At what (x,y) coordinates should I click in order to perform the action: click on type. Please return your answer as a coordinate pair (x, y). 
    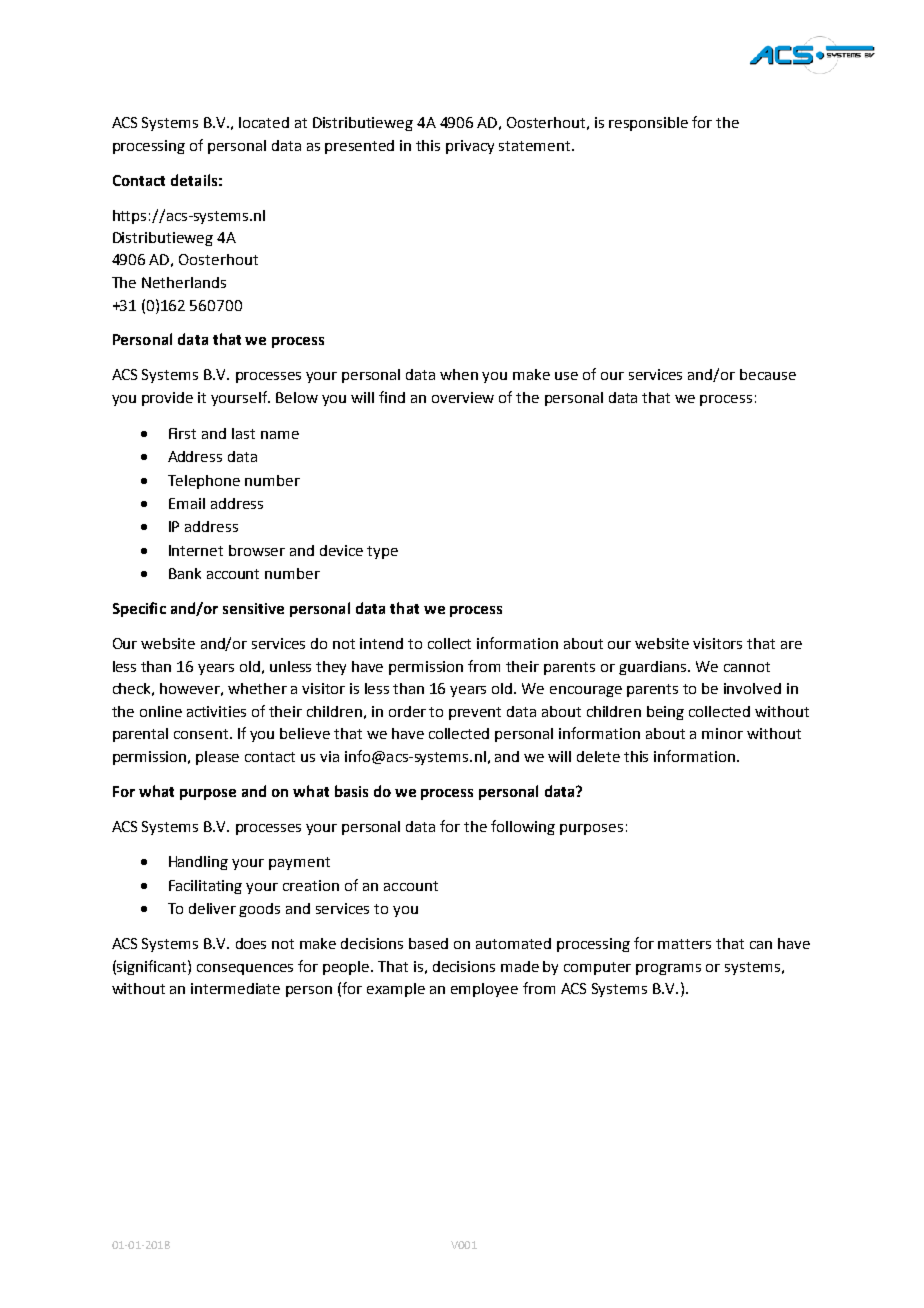
    Looking at the image, I should click on (382, 552).
